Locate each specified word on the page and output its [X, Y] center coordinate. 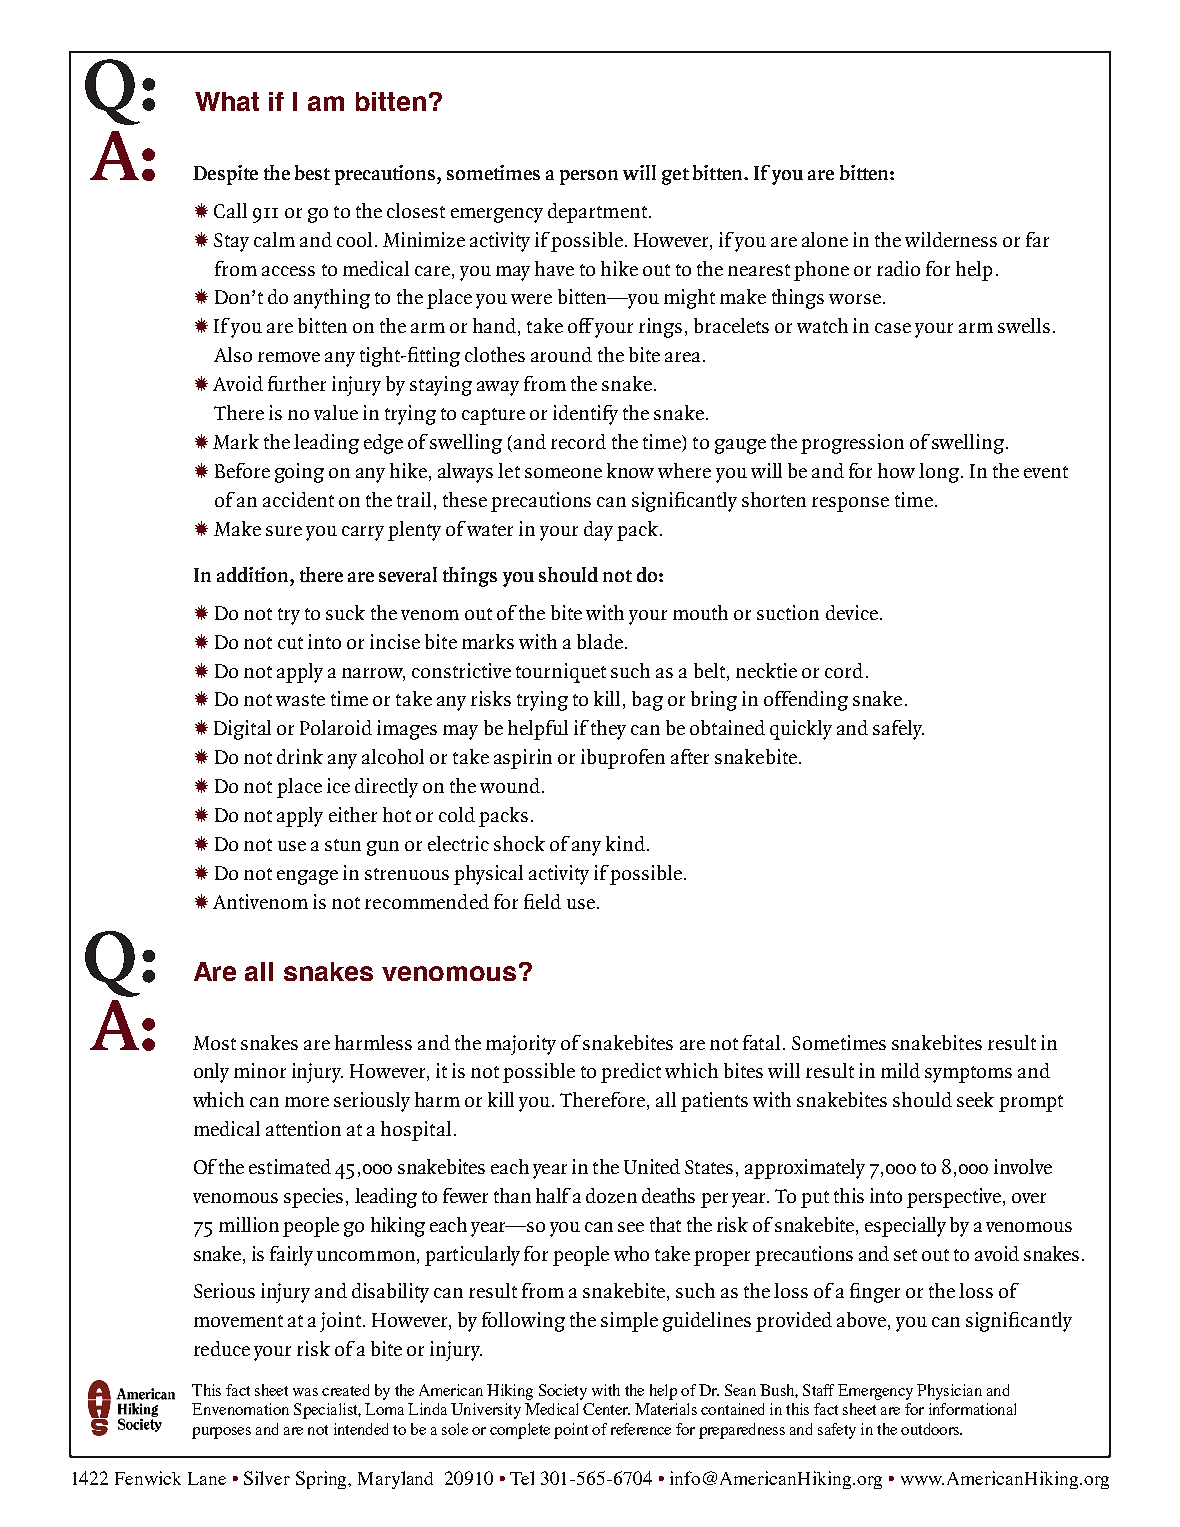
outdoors [931, 1429]
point [571, 1431]
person [589, 177]
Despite [225, 175]
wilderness [951, 239]
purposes [221, 1433]
